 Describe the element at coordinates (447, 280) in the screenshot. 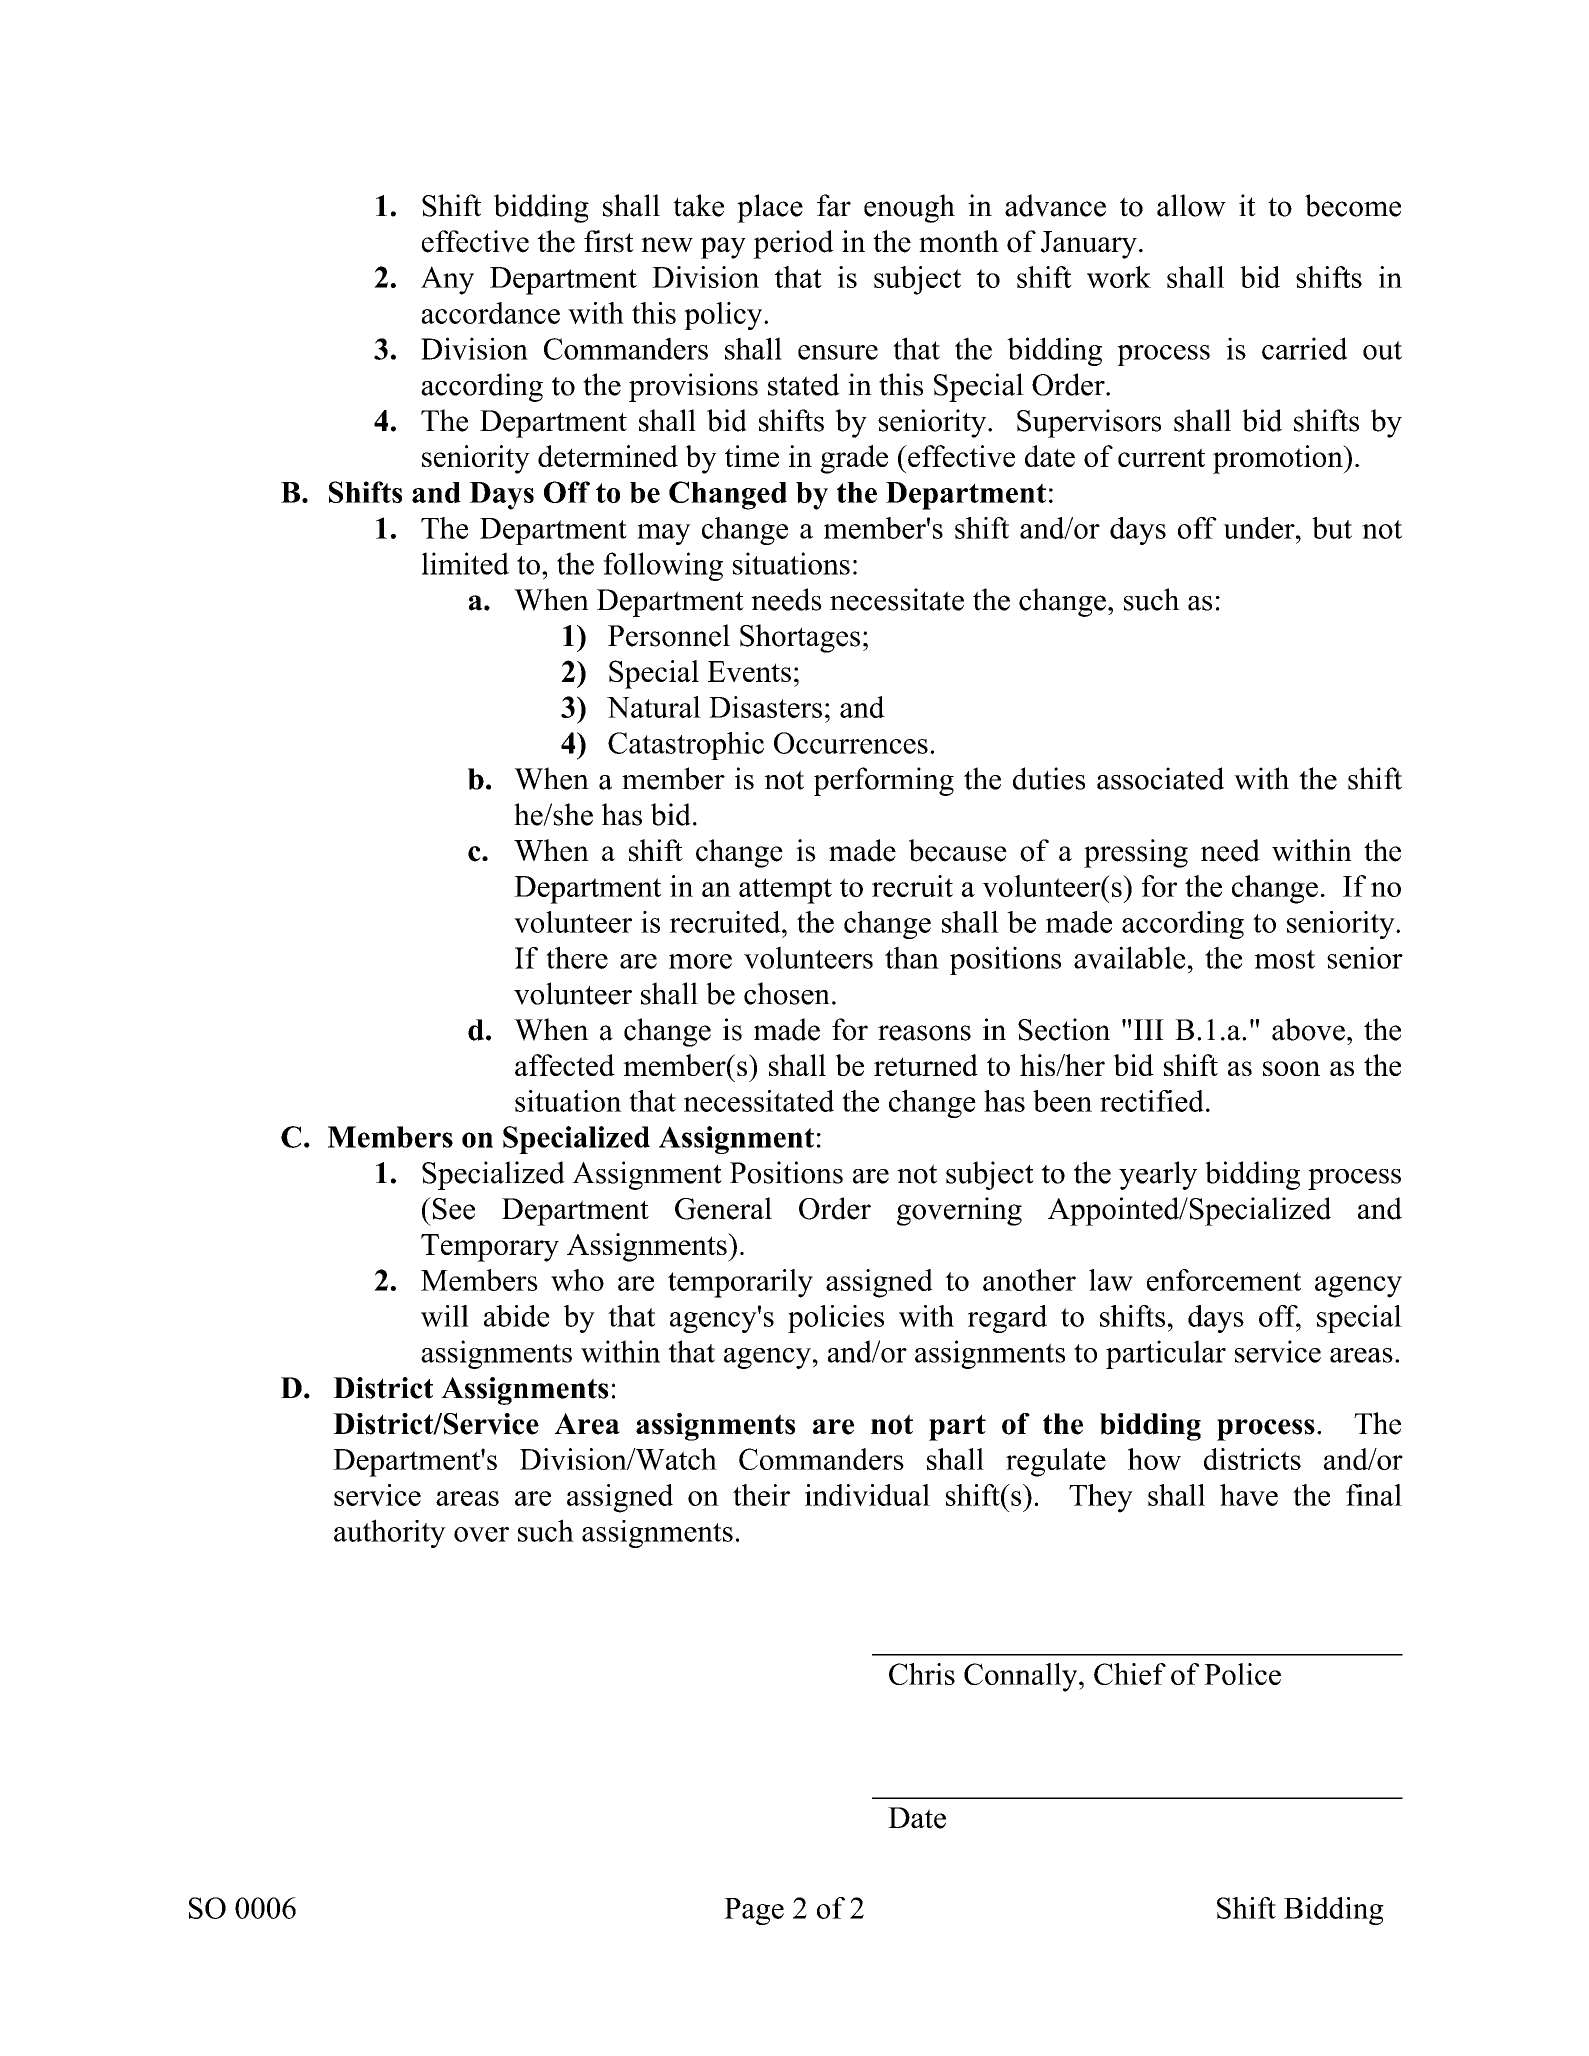

I see `Any` at that location.
